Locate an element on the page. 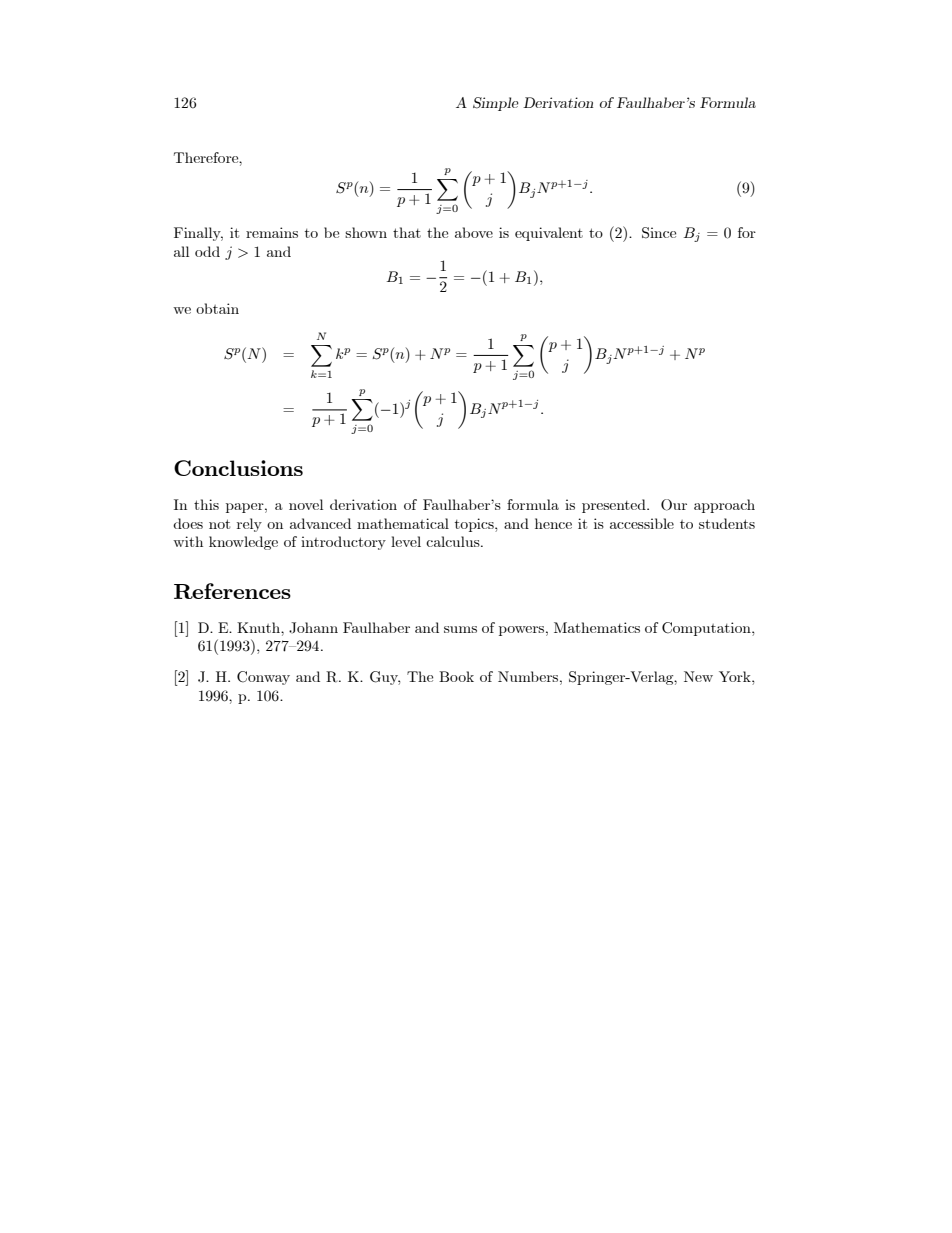 The image size is (952, 1233). Conclusions is located at coordinates (238, 468).
